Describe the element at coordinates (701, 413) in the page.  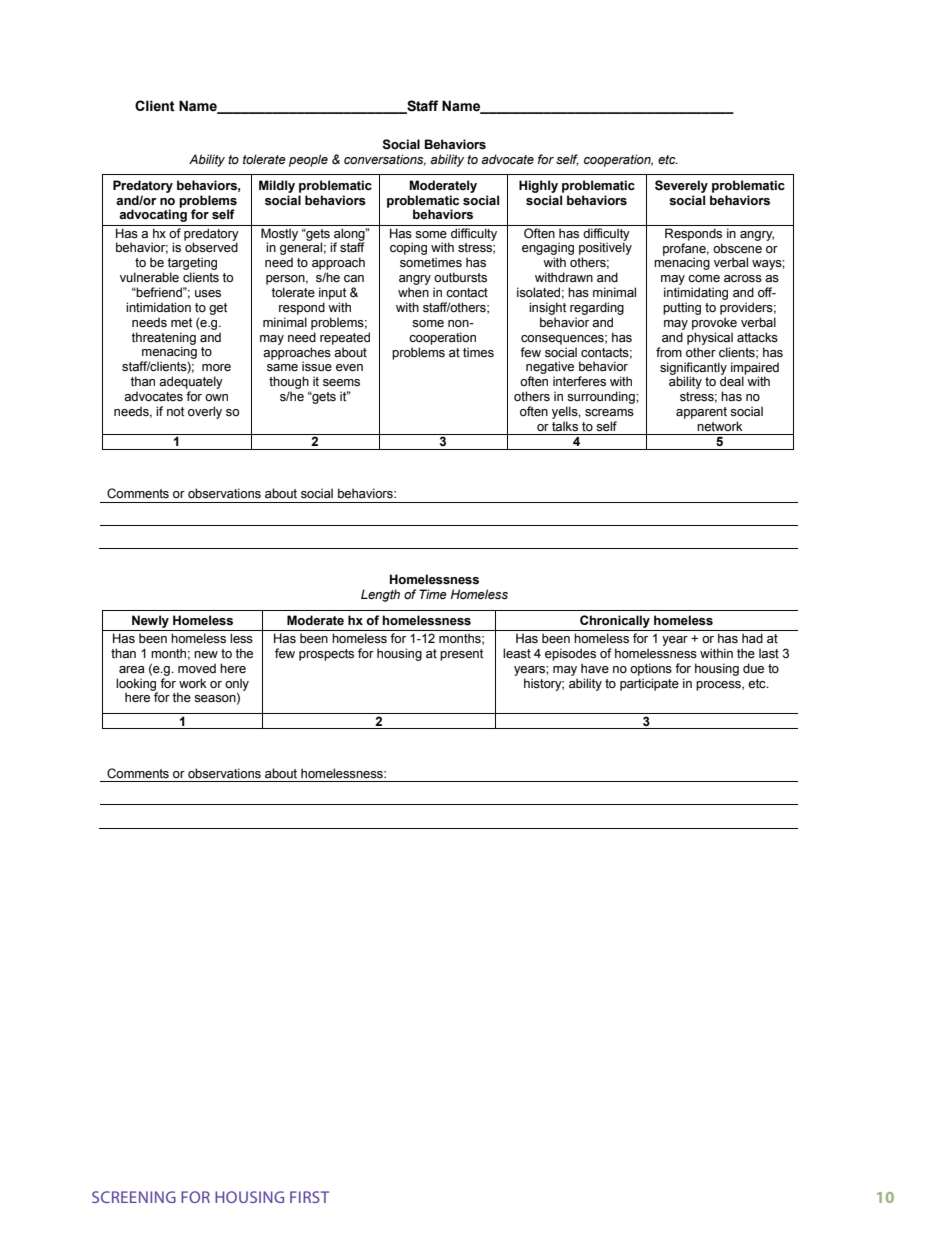
I see `apparent` at that location.
